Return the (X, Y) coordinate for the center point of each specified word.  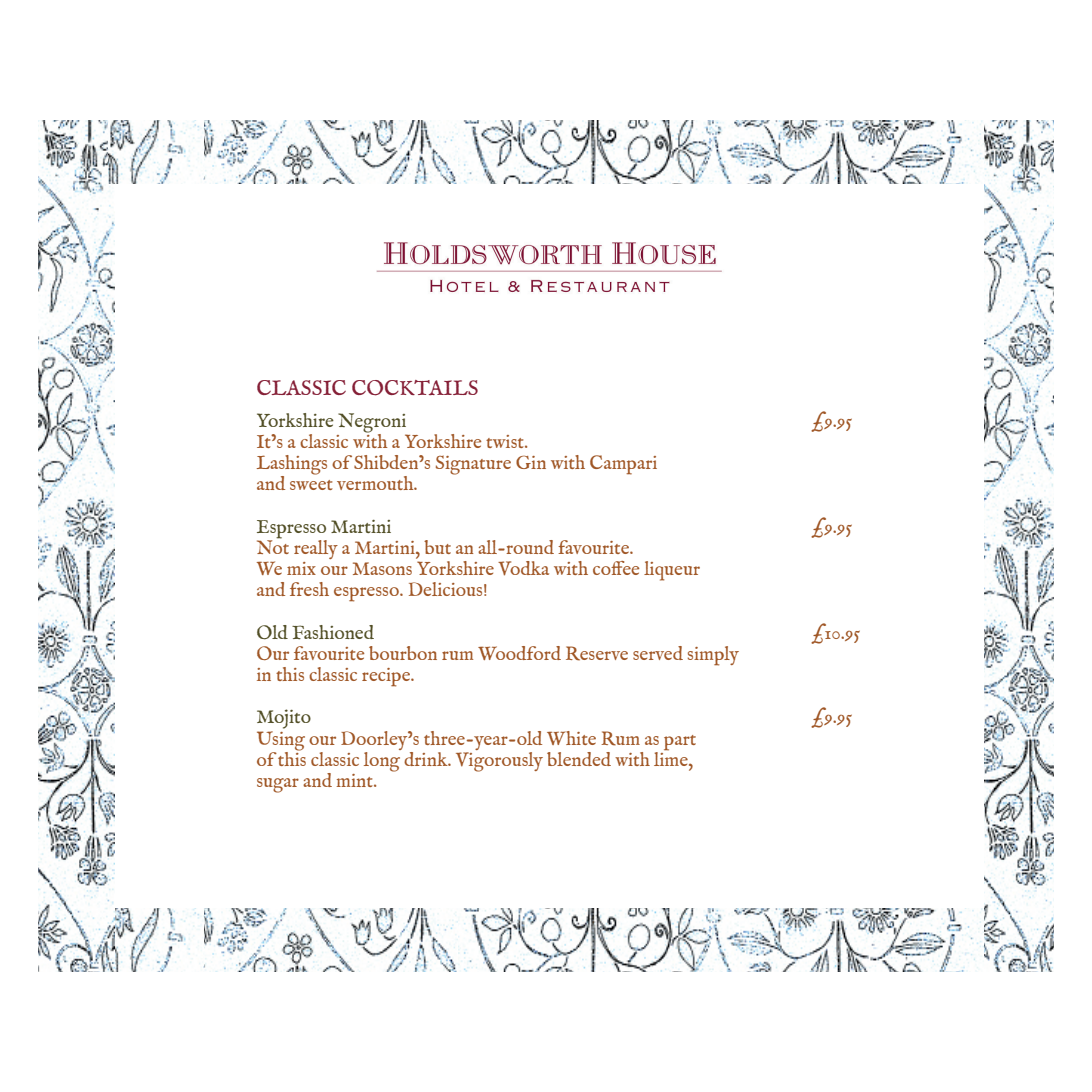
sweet (311, 485)
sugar (278, 785)
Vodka (523, 568)
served (658, 653)
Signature (473, 465)
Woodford (519, 653)
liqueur (672, 571)
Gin (531, 462)
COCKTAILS (415, 388)
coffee (616, 568)
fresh (309, 589)
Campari (623, 465)
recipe (387, 677)
